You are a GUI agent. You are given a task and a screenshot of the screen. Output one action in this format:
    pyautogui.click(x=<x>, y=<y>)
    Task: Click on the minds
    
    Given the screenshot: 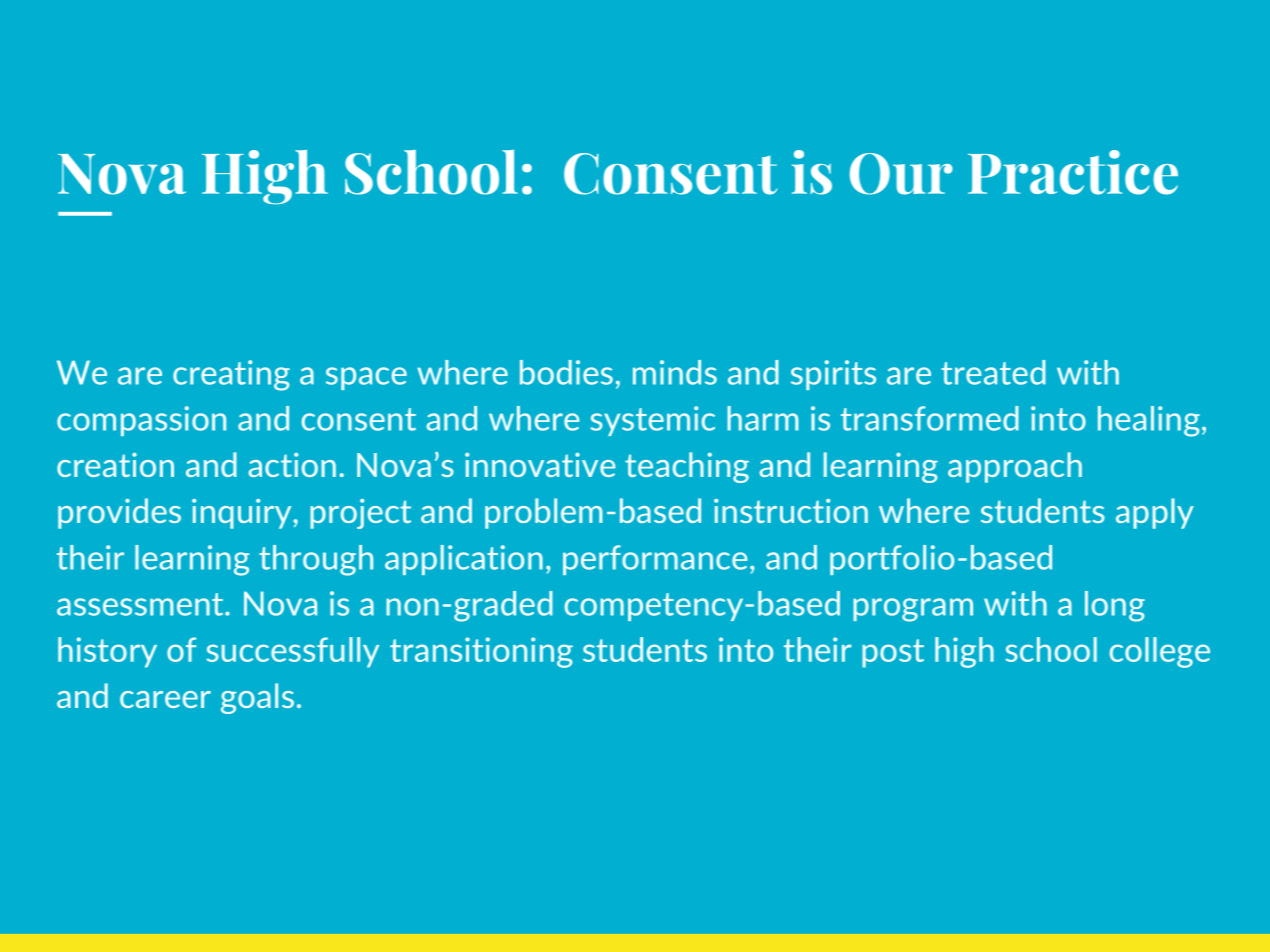 What is the action you would take?
    pyautogui.click(x=675, y=372)
